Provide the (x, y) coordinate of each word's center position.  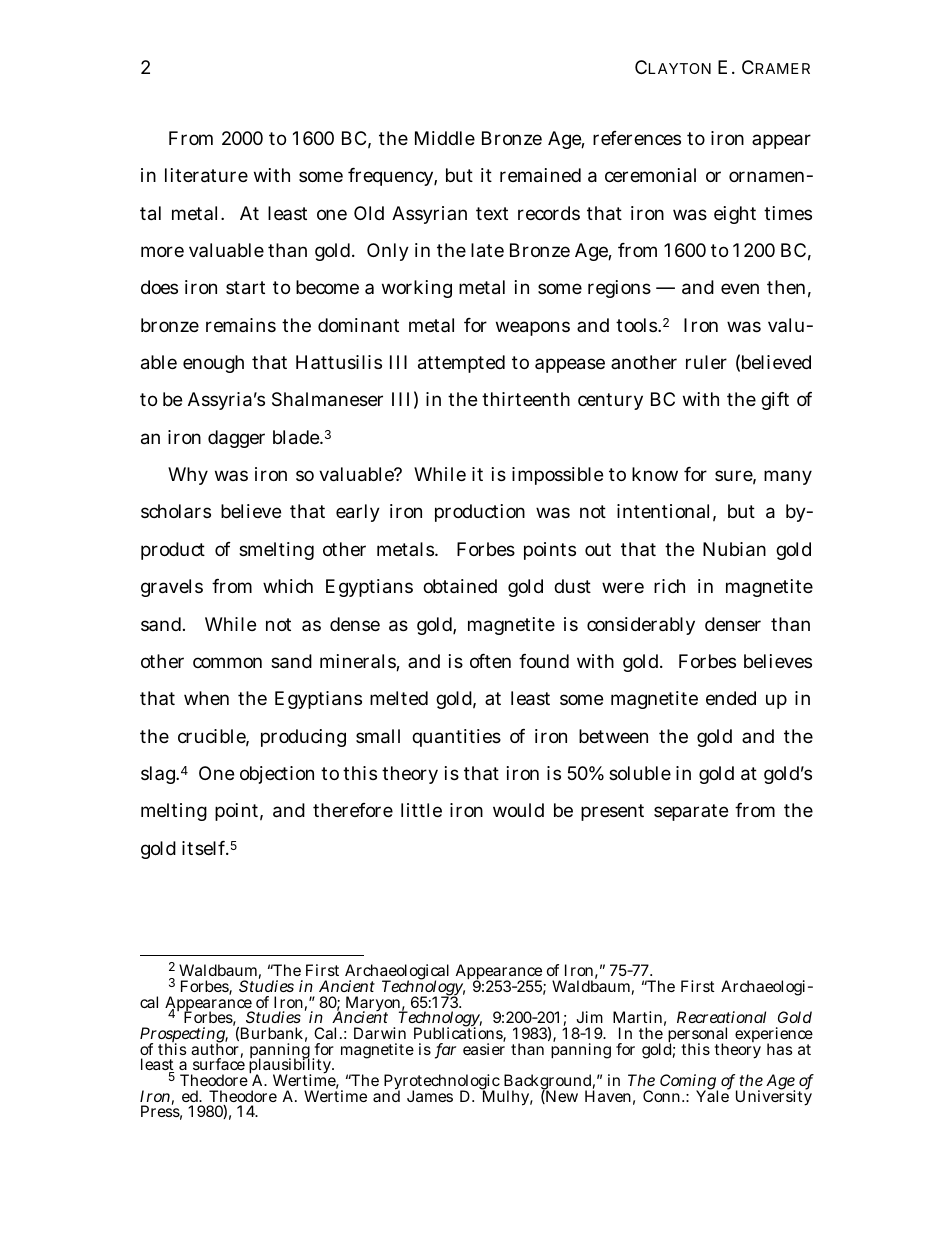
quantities (456, 738)
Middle (445, 138)
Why (188, 476)
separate (691, 812)
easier (484, 1049)
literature (206, 175)
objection (277, 775)
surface (219, 1063)
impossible (557, 476)
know (655, 474)
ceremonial (650, 175)
